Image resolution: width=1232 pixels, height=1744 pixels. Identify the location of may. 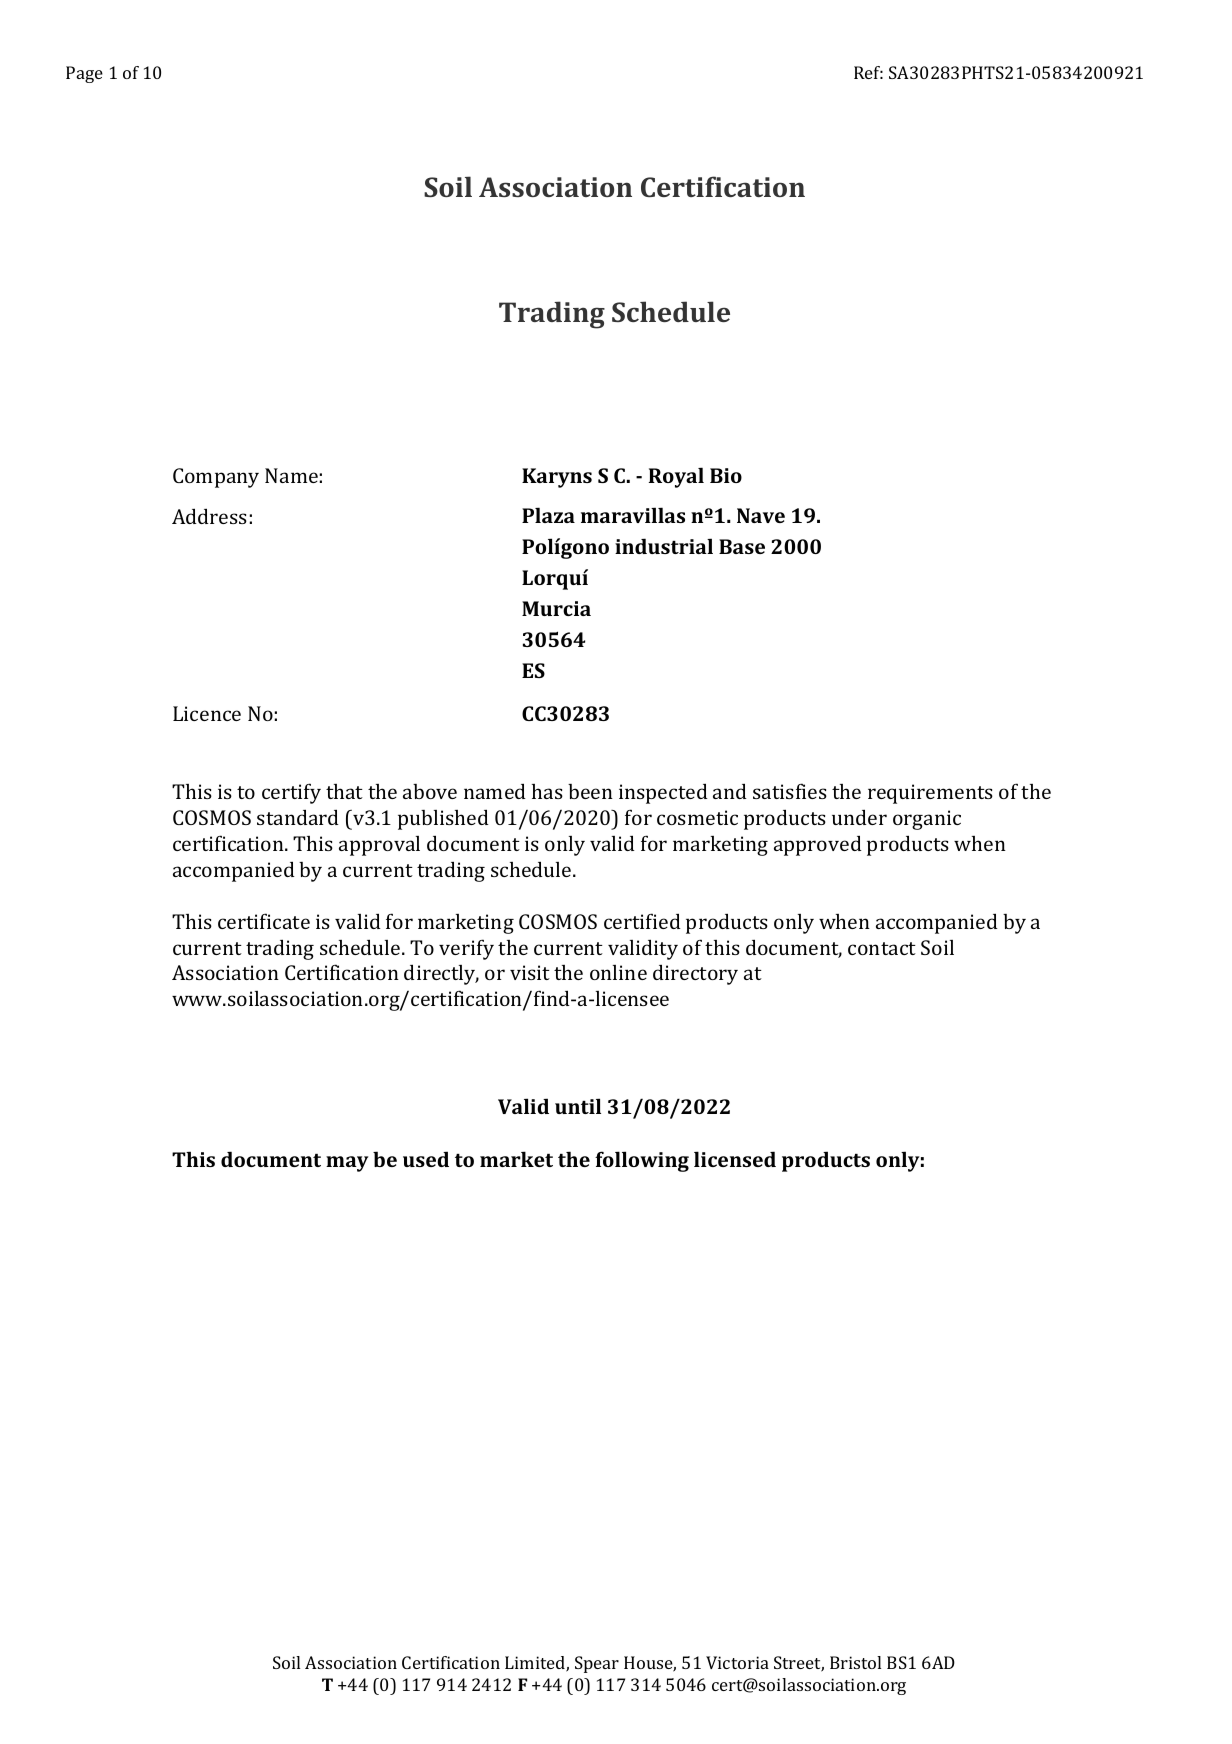
(347, 1164).
